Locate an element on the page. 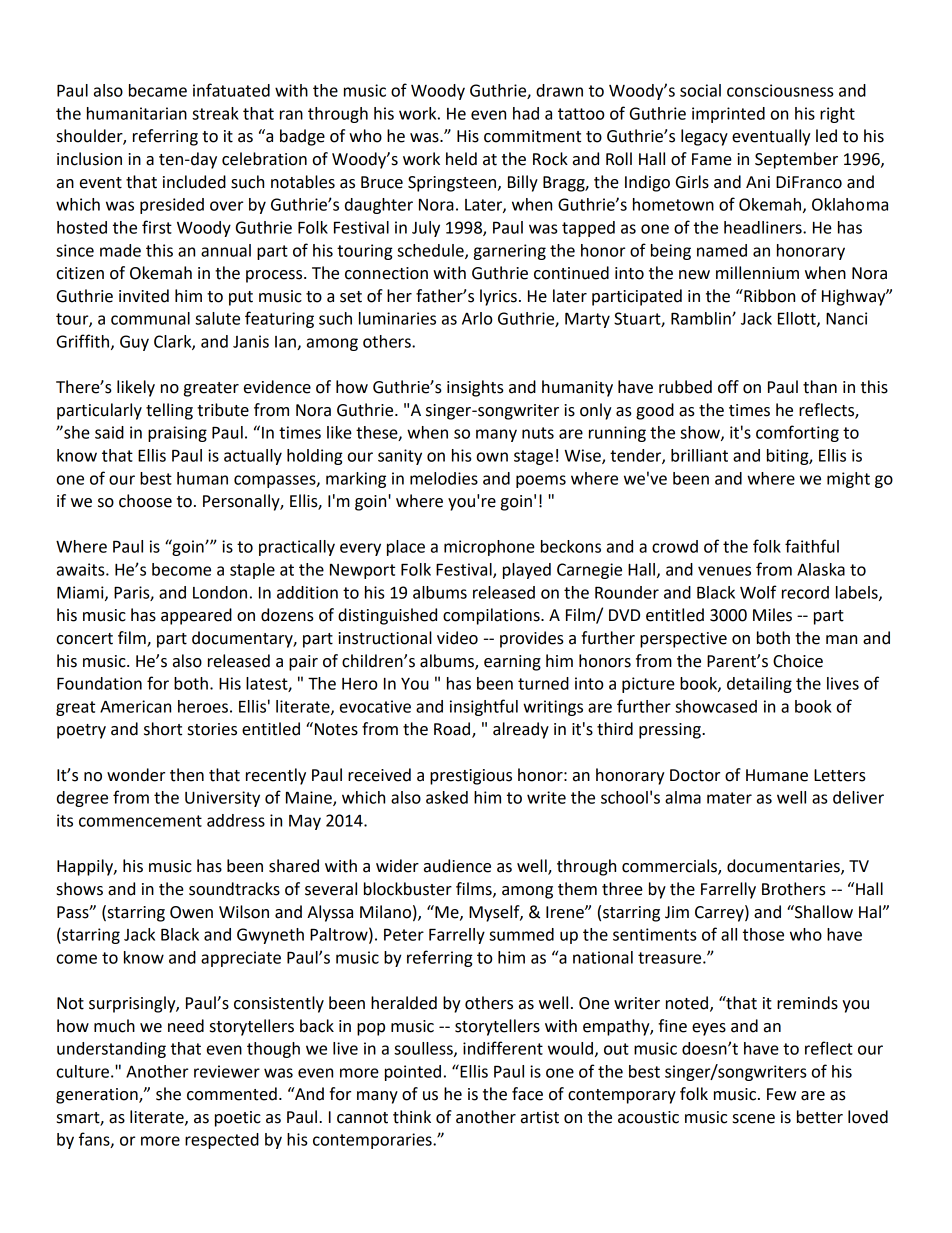 The image size is (952, 1233). audience is located at coordinates (457, 866).
